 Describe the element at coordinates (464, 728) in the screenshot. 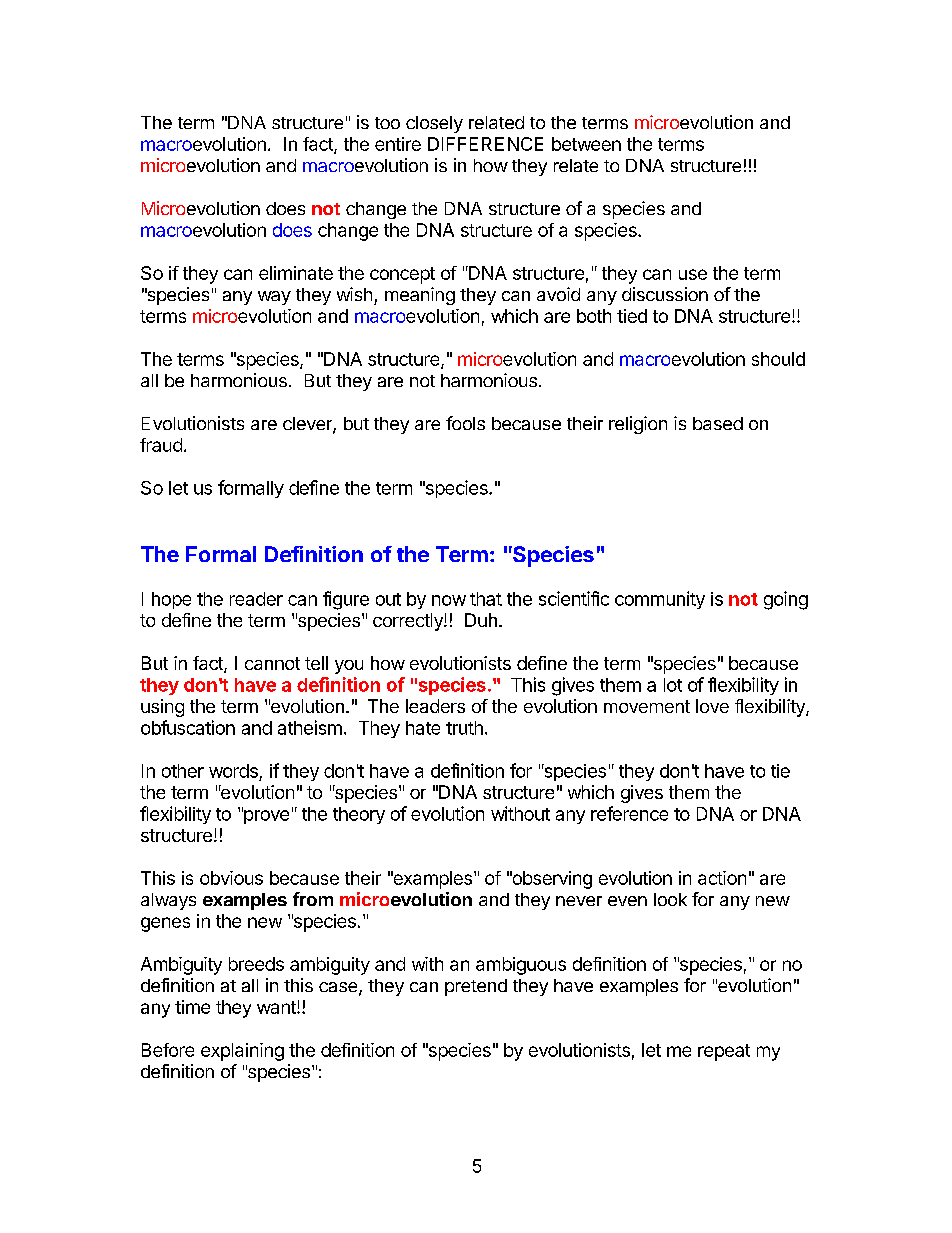

I see `truth` at that location.
